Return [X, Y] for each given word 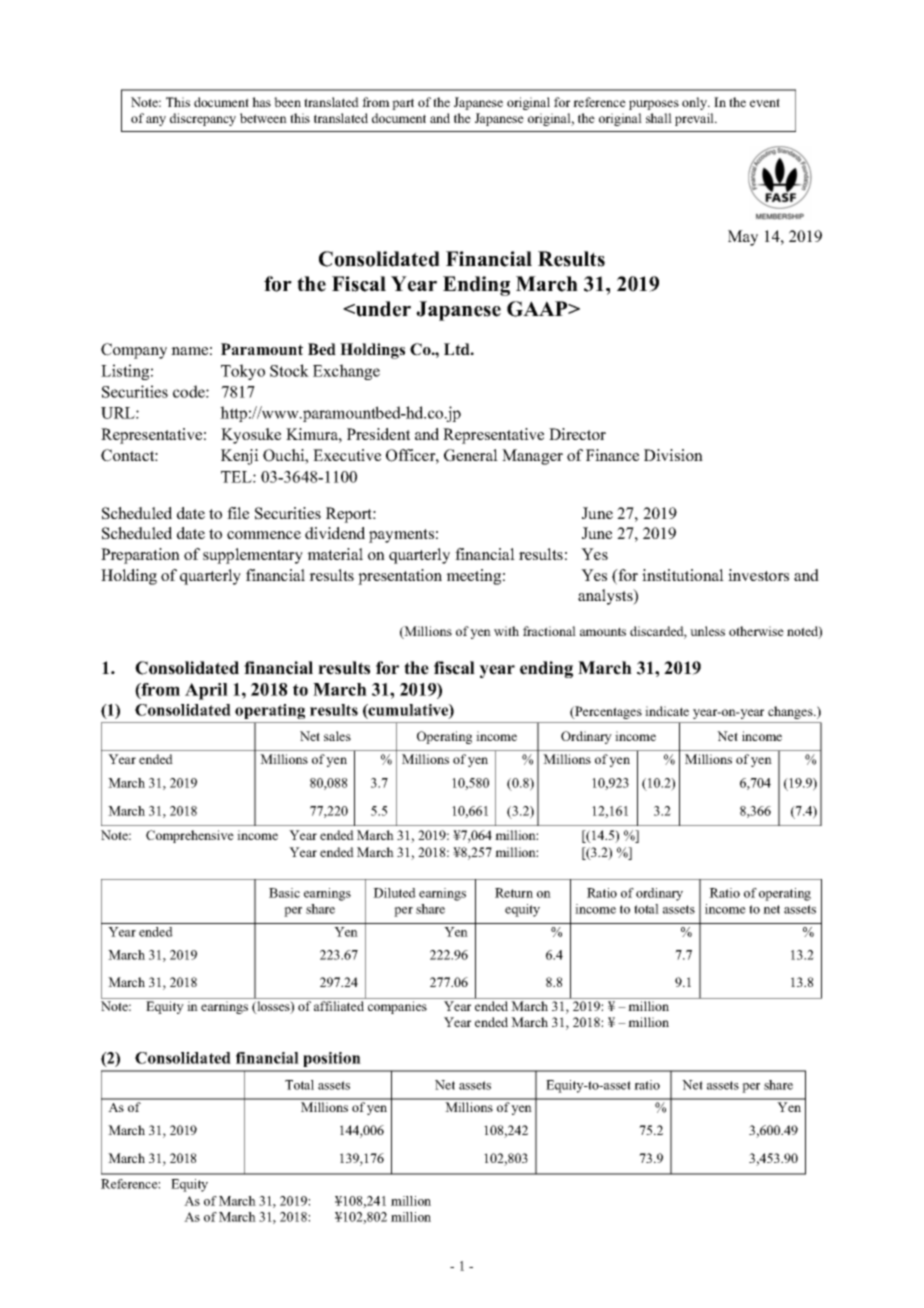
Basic [284, 893]
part [403, 104]
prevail [695, 119]
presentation [400, 577]
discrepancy [203, 119]
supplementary [253, 556]
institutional [683, 575]
